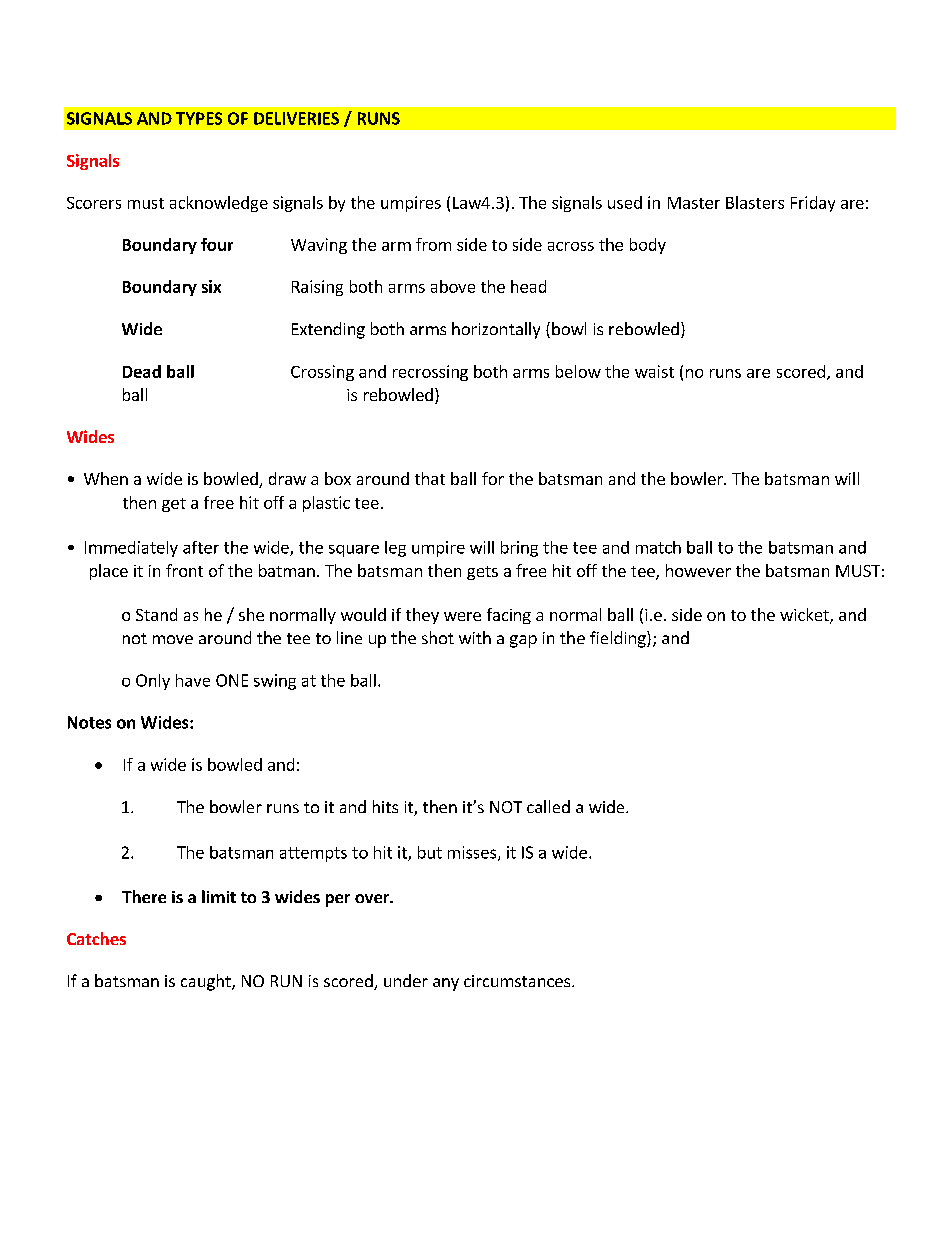  I want to click on caught, so click(207, 982).
